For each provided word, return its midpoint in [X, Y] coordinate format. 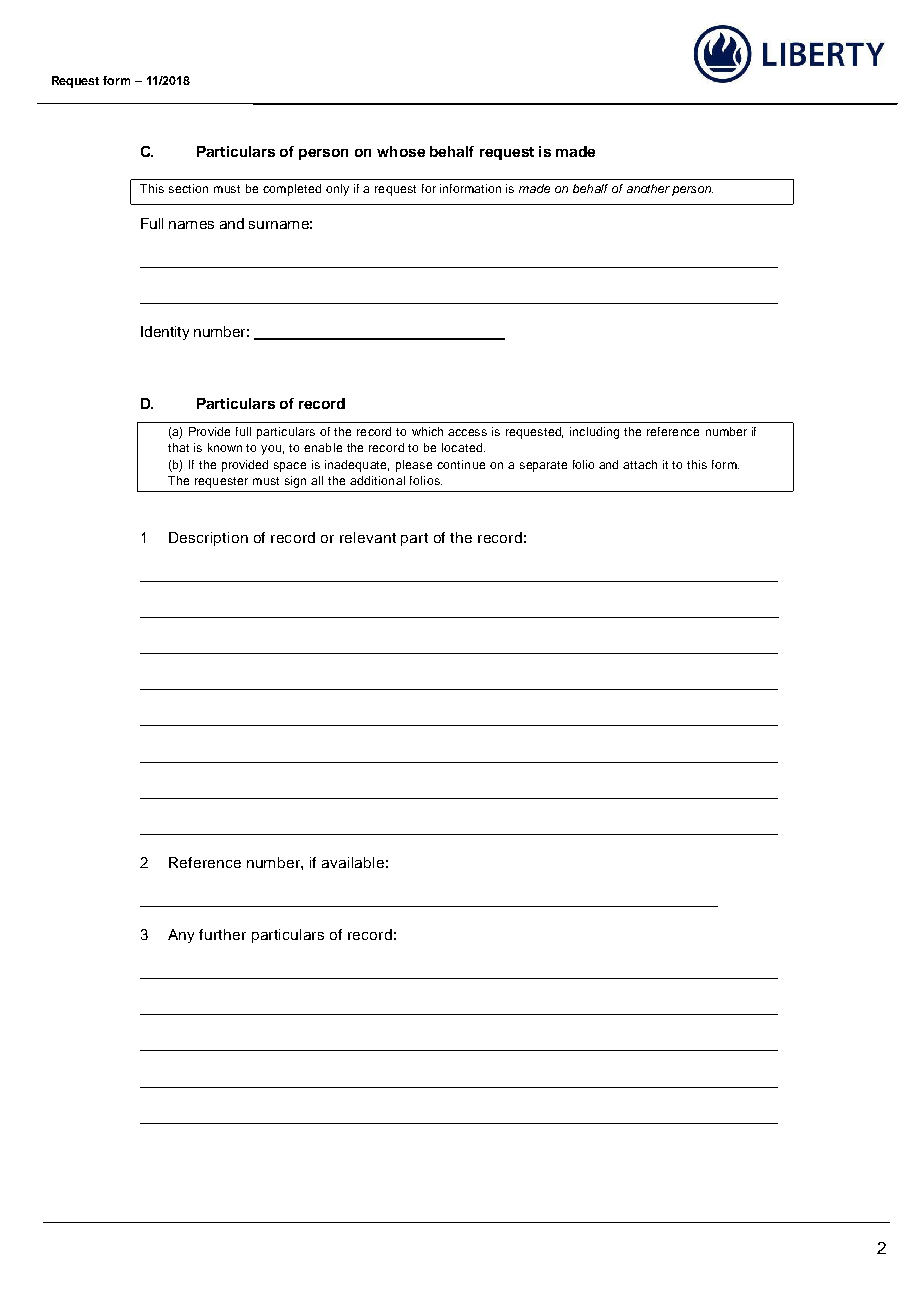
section [188, 188]
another [648, 188]
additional [377, 480]
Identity [165, 333]
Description [208, 539]
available [353, 862]
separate [543, 466]
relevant [368, 537]
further [222, 934]
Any [181, 936]
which [427, 431]
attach [640, 464]
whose [401, 151]
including [594, 433]
